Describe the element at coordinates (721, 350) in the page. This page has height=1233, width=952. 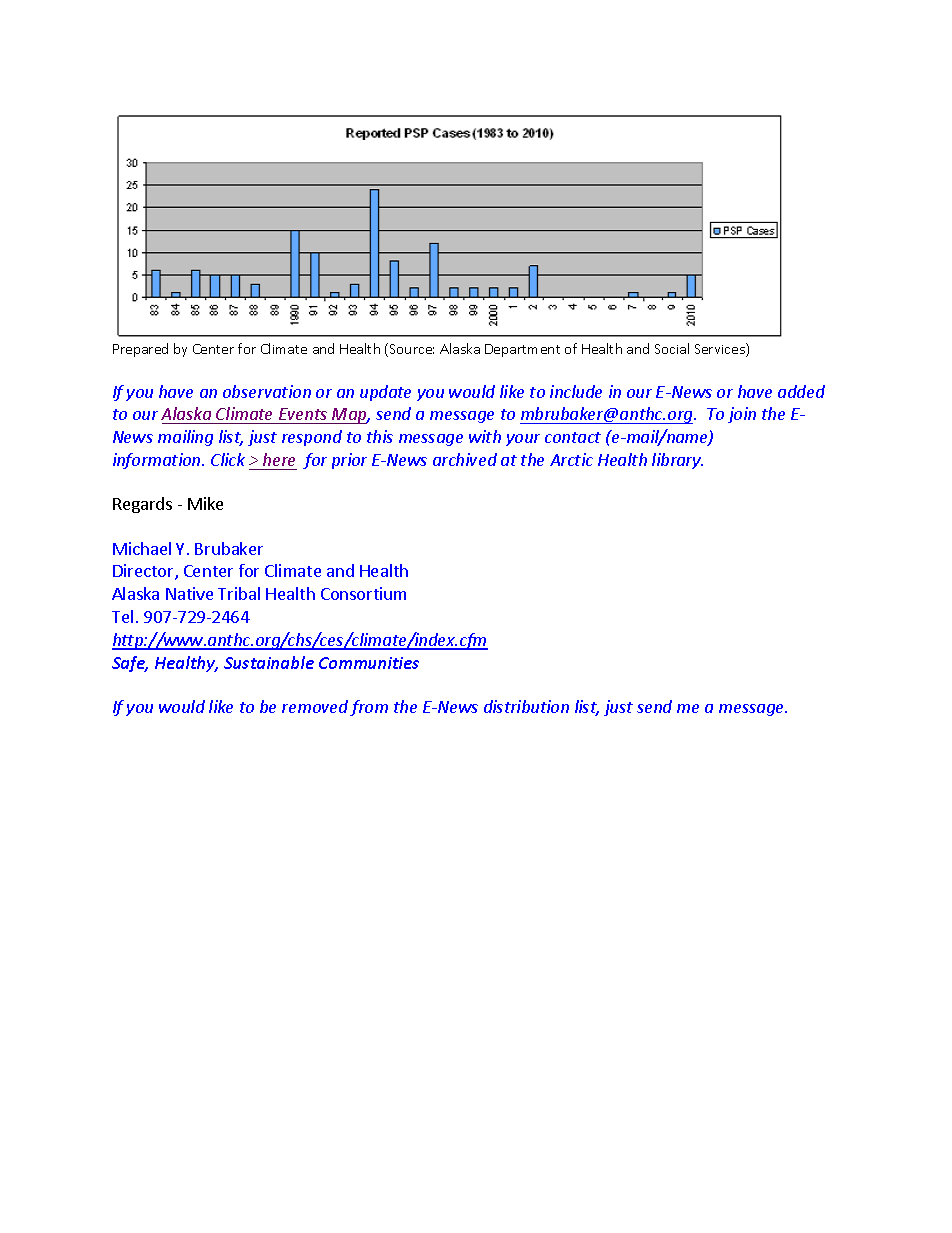
I see `Services` at that location.
